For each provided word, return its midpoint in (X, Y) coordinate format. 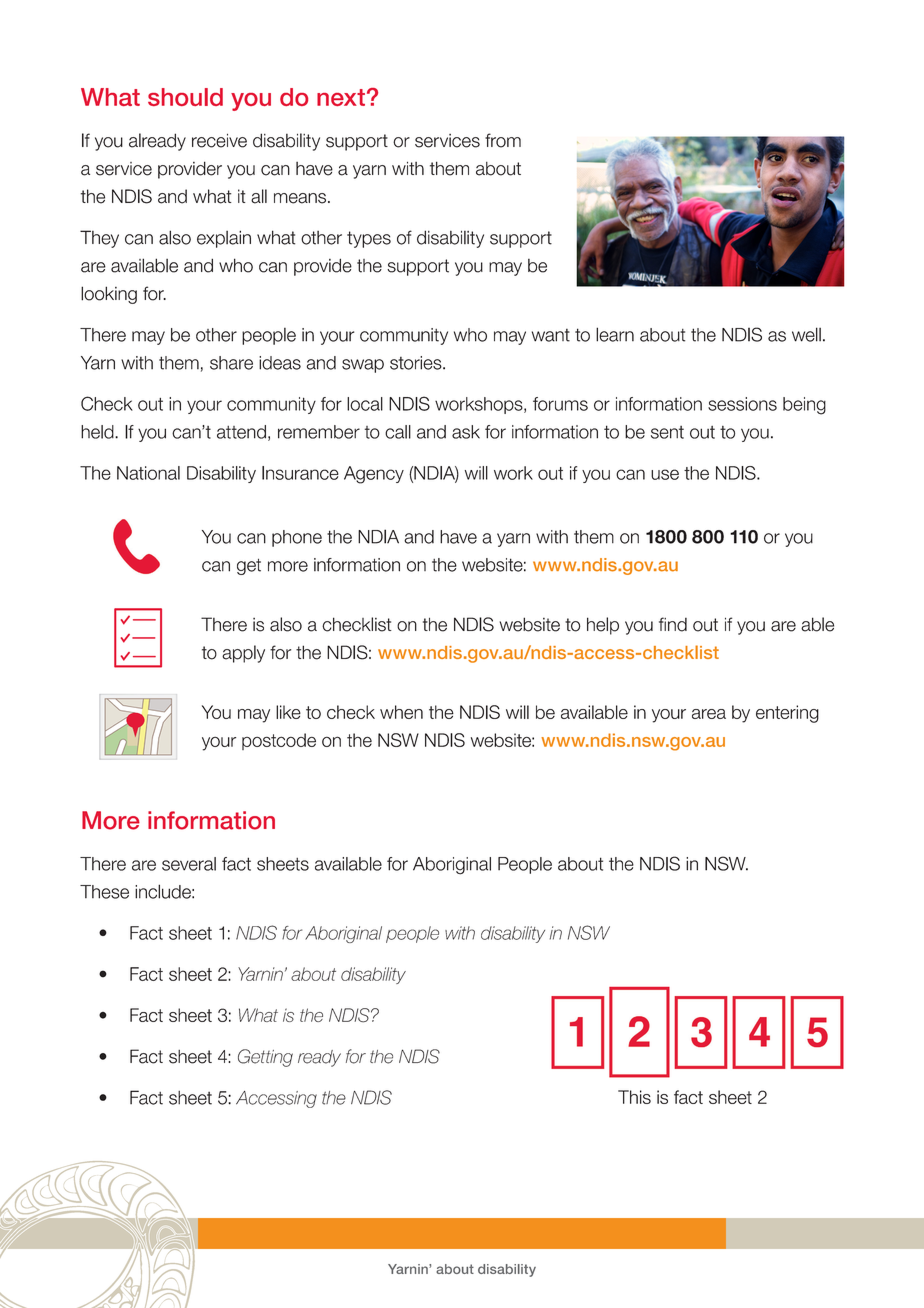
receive (219, 141)
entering (787, 714)
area (709, 714)
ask (466, 432)
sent (667, 432)
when (401, 712)
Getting (265, 1058)
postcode (279, 741)
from (503, 140)
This (634, 1097)
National (148, 473)
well (806, 334)
